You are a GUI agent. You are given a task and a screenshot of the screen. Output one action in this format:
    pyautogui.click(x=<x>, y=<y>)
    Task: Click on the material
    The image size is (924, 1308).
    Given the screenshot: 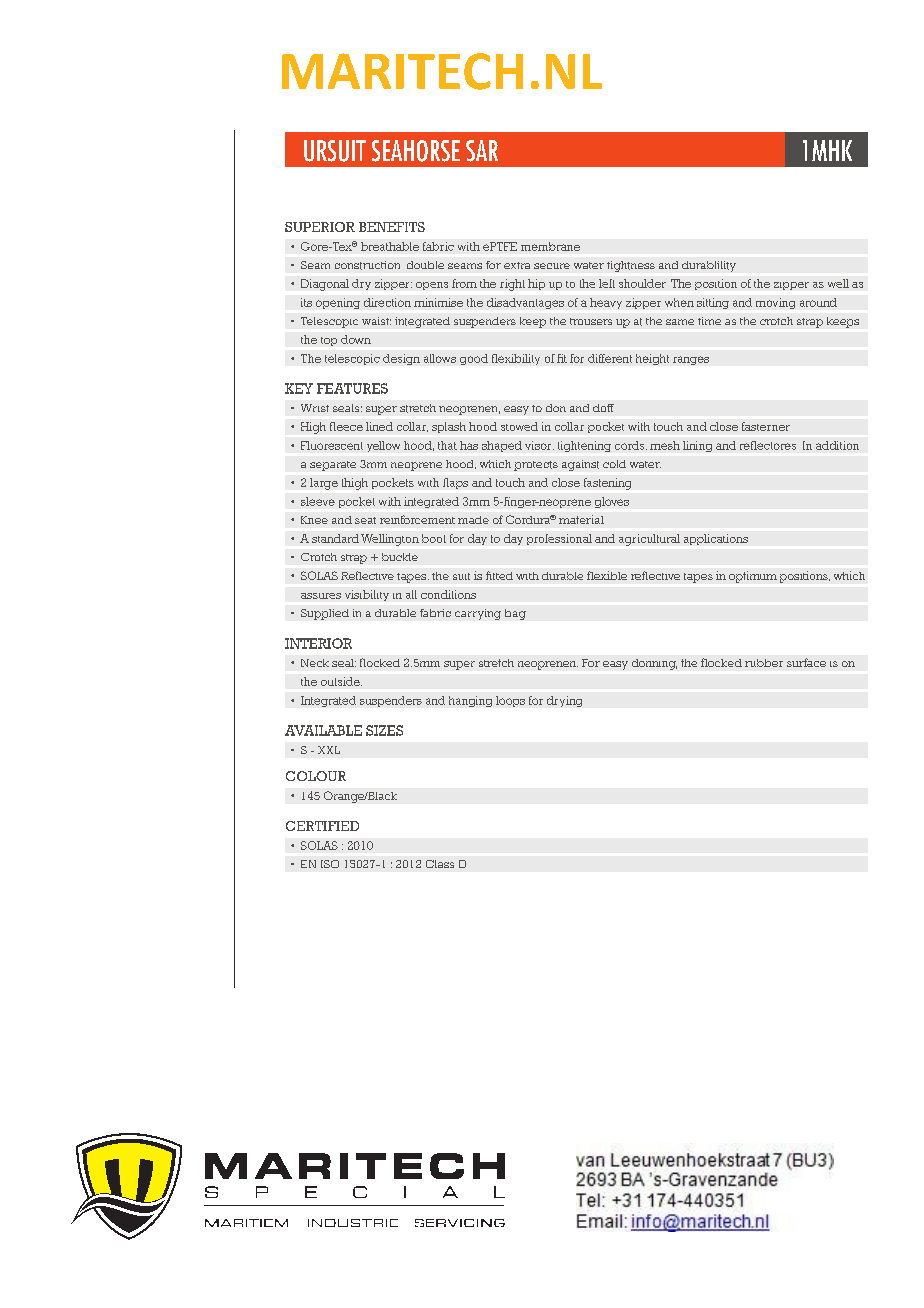 What is the action you would take?
    pyautogui.click(x=581, y=519)
